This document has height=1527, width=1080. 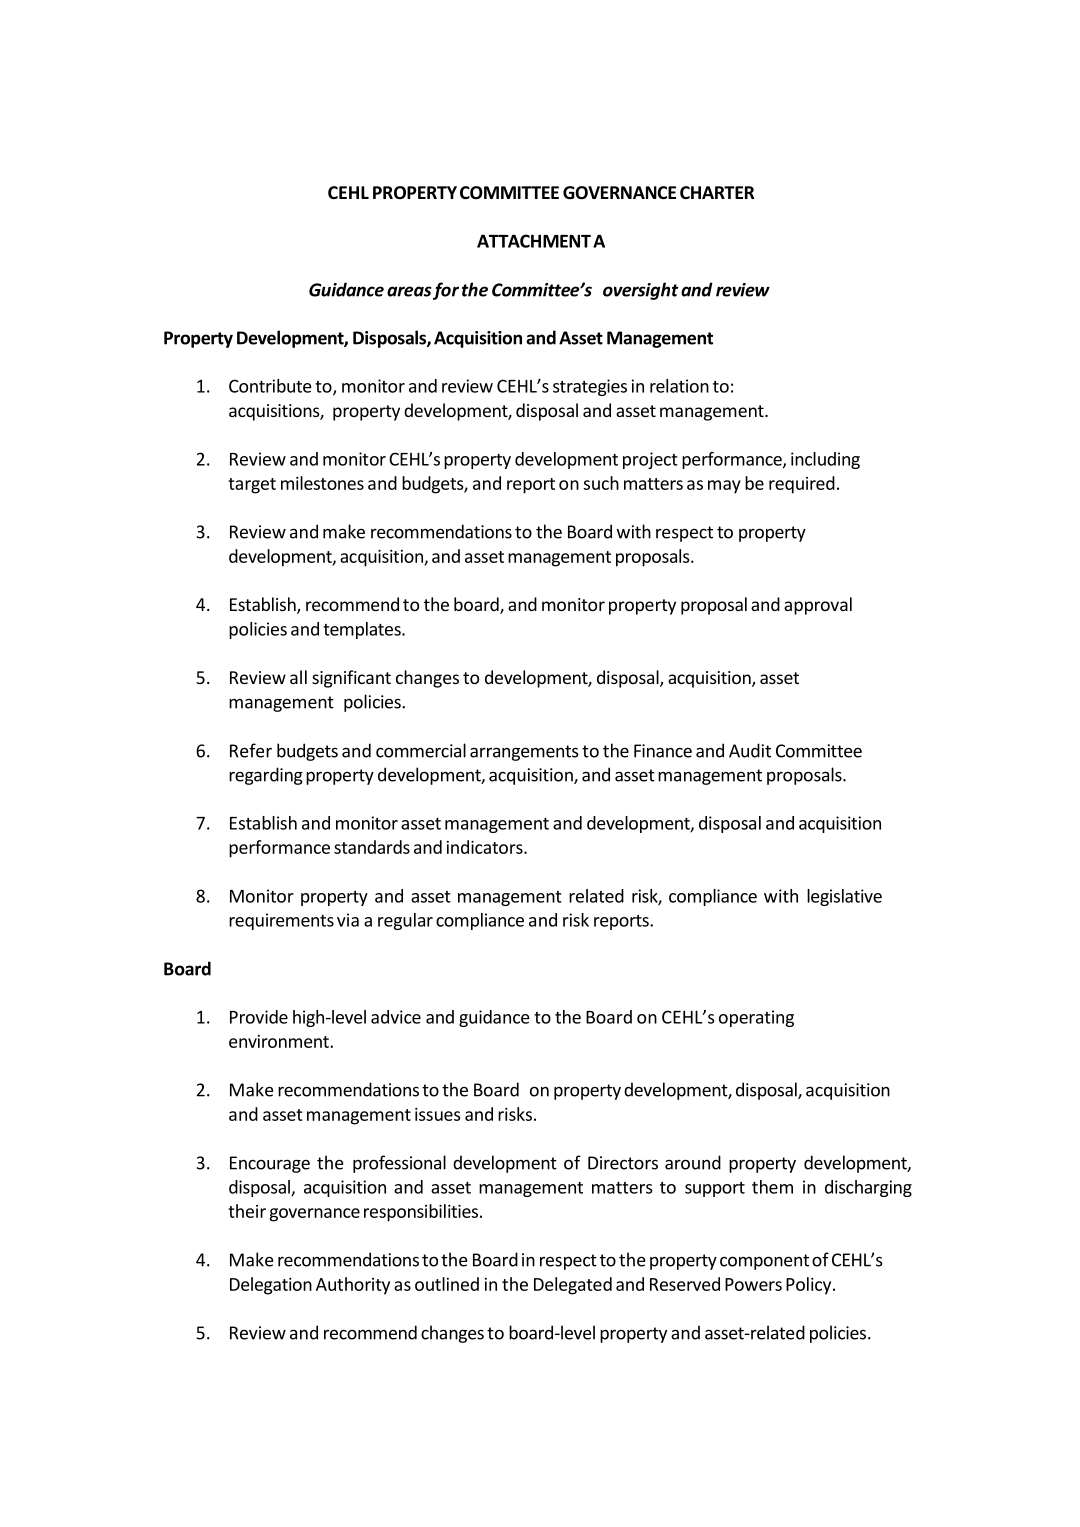 I want to click on Contribute, so click(x=270, y=386).
